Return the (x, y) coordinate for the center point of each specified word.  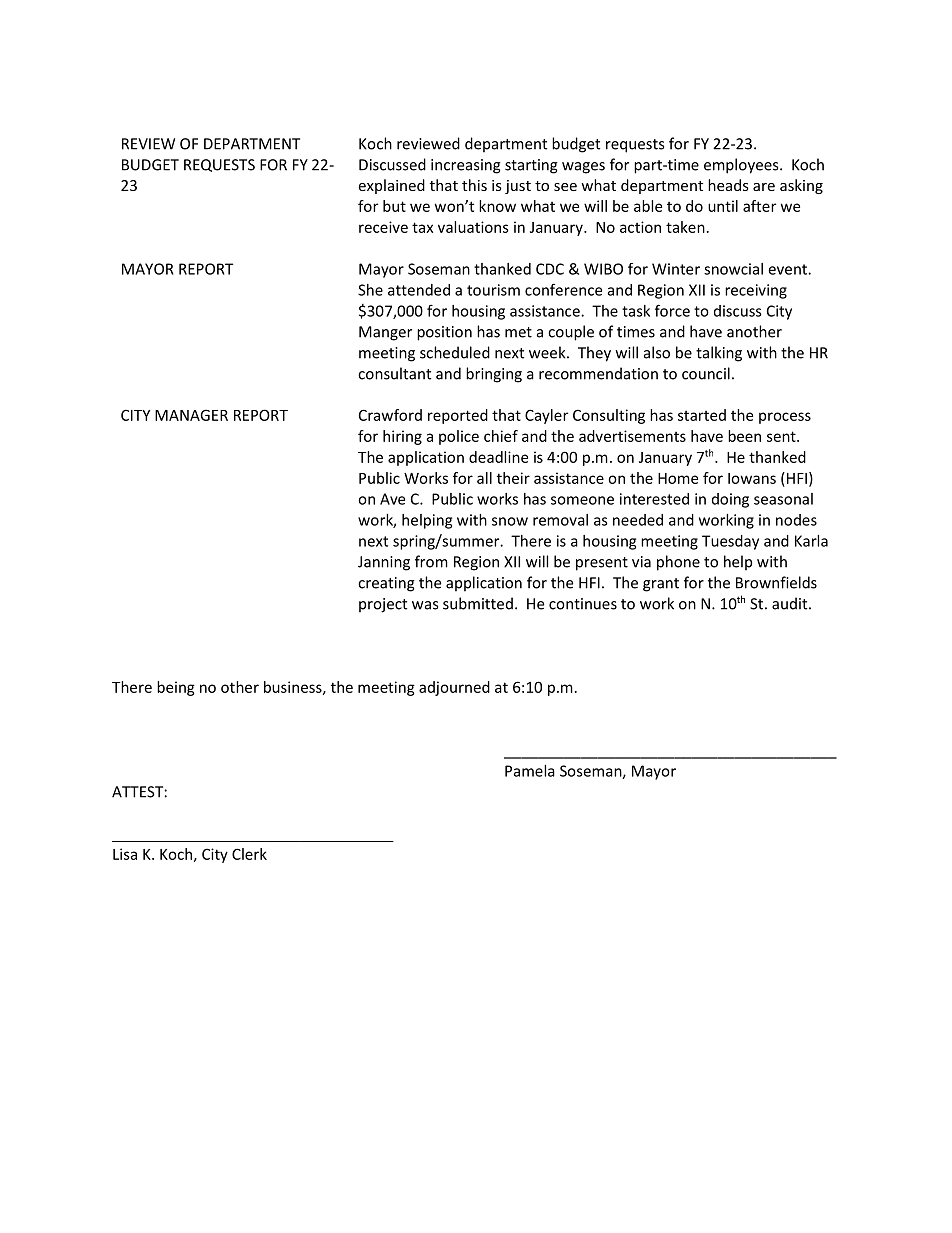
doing (730, 500)
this (474, 185)
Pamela (530, 771)
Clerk (249, 854)
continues (583, 604)
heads (728, 185)
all (484, 478)
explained (391, 186)
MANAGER (191, 415)
